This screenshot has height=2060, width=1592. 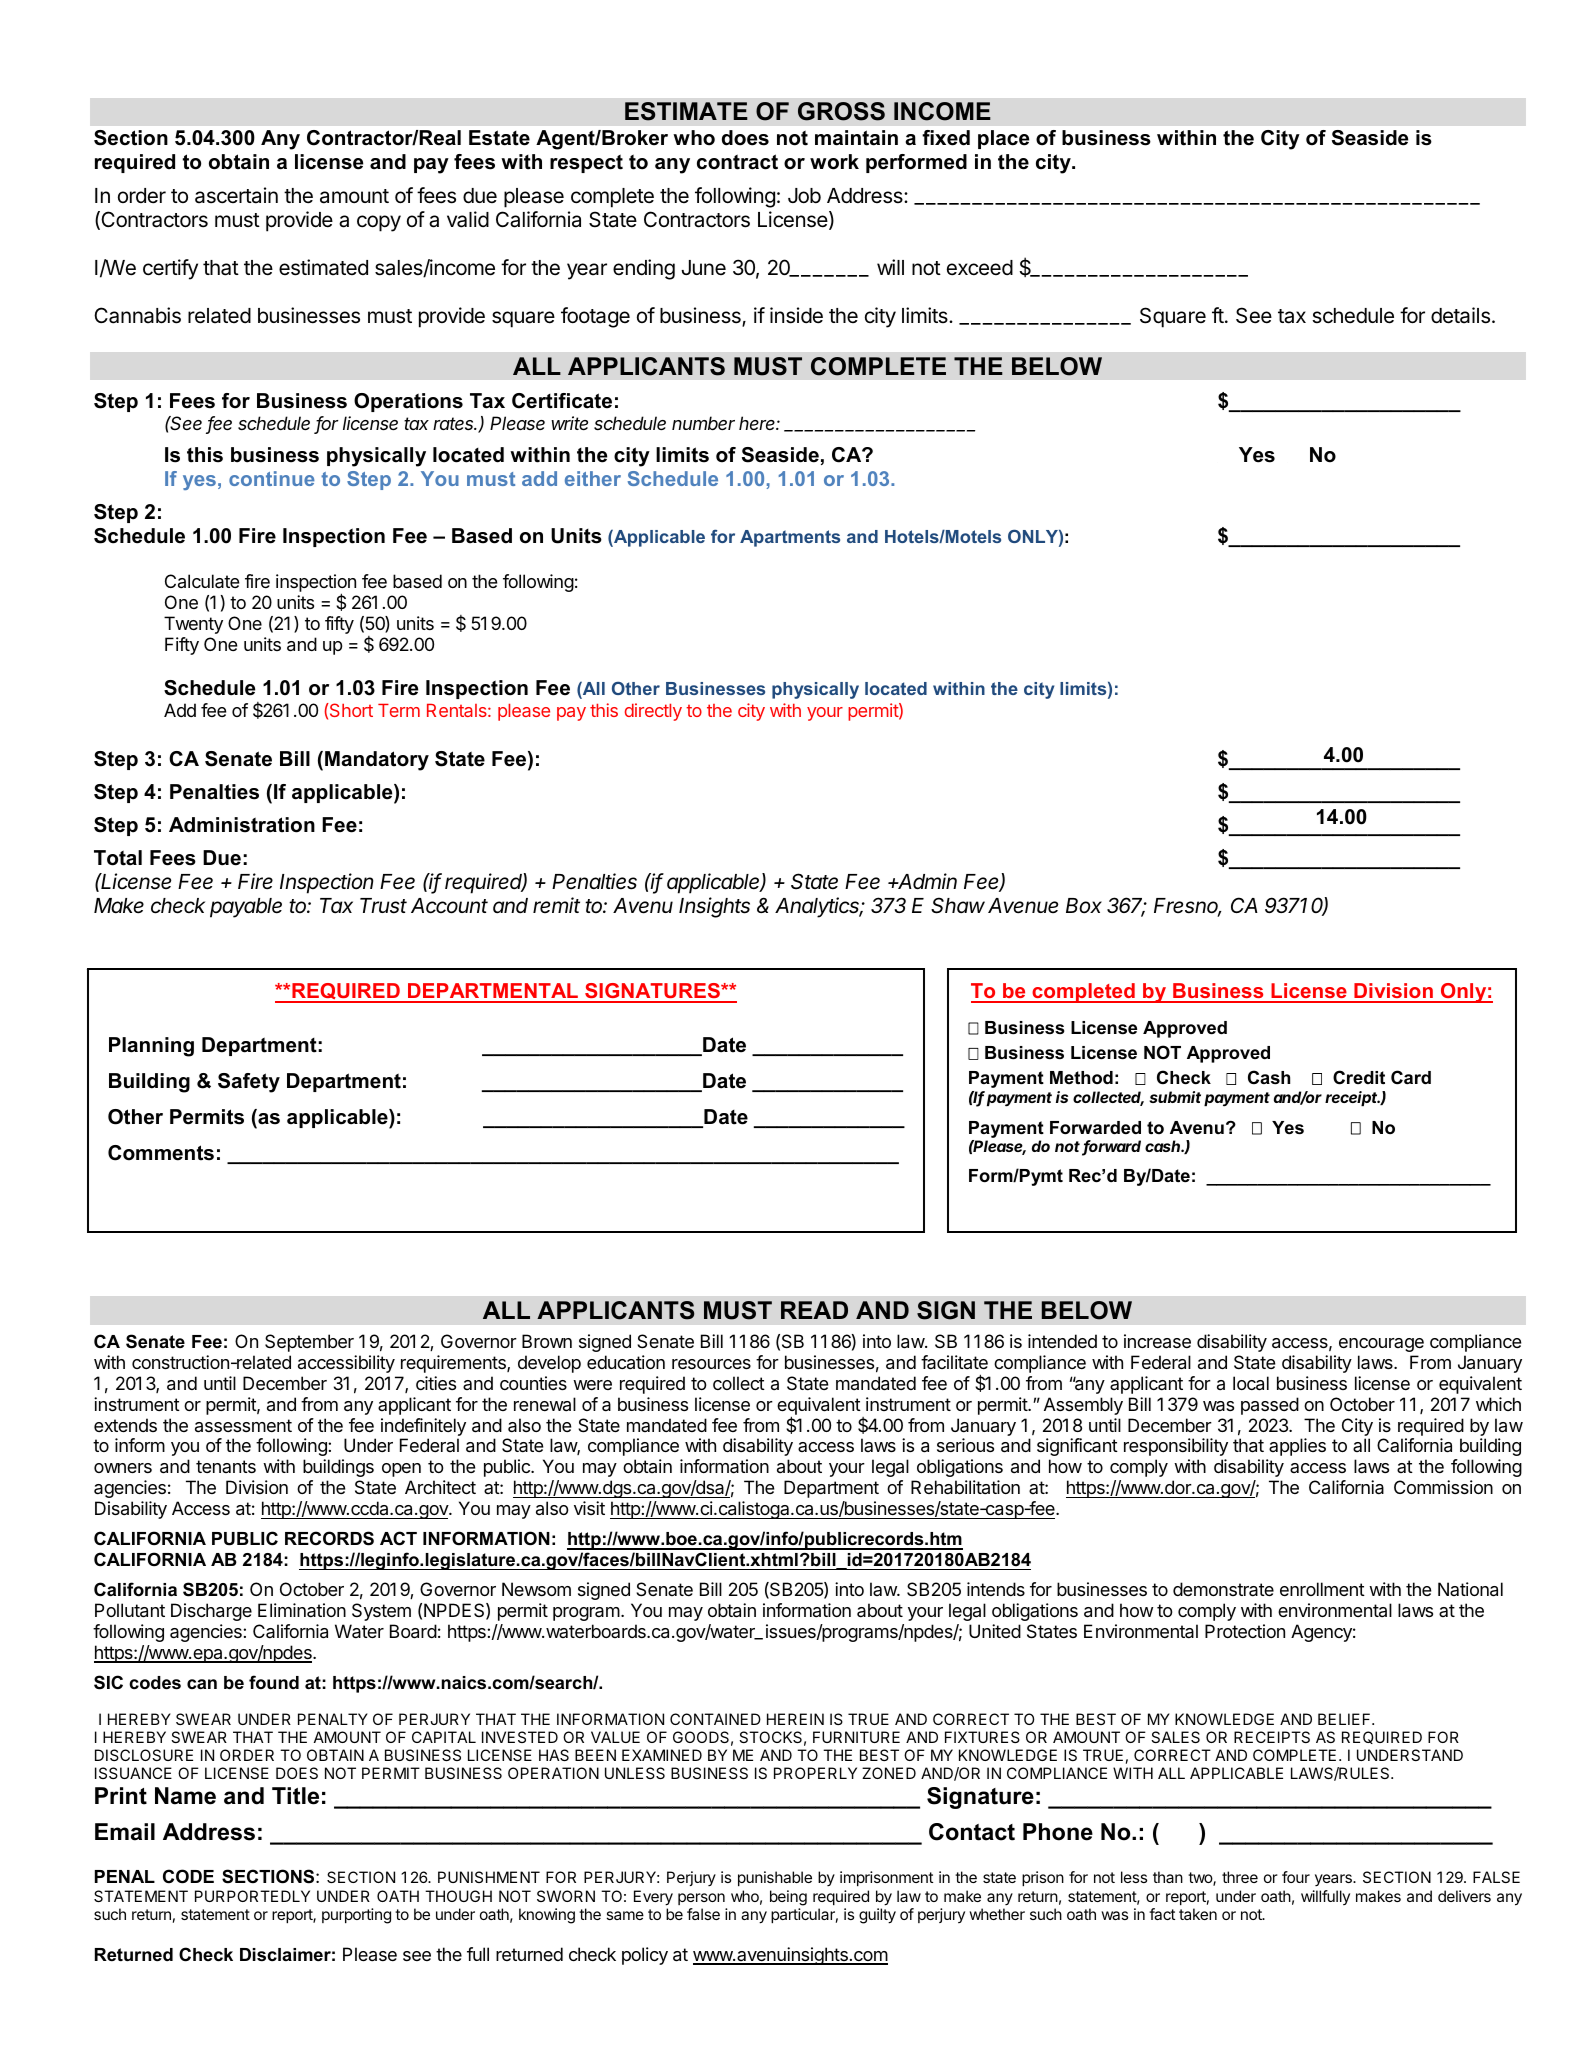 I want to click on details, so click(x=1460, y=315).
